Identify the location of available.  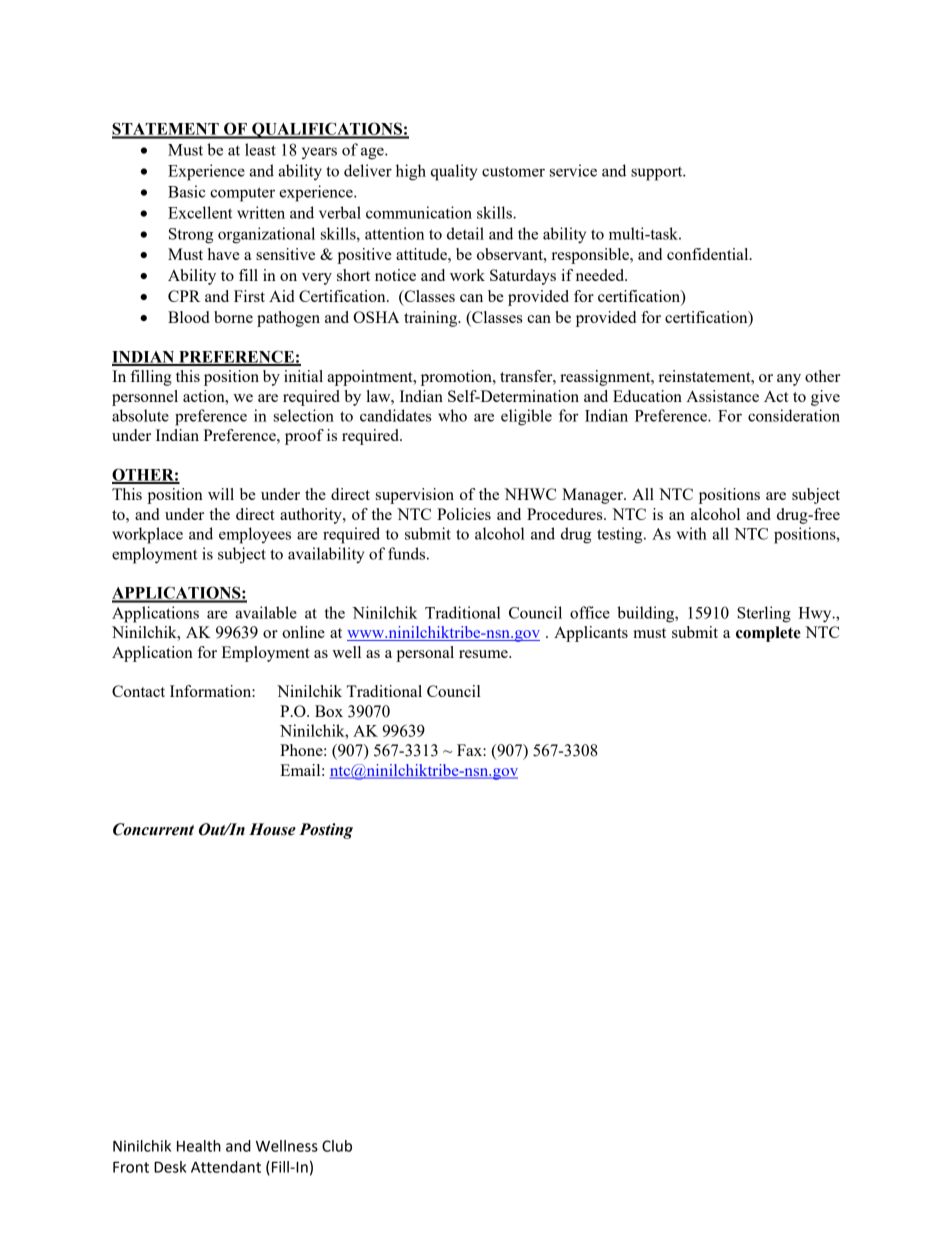
(266, 612).
